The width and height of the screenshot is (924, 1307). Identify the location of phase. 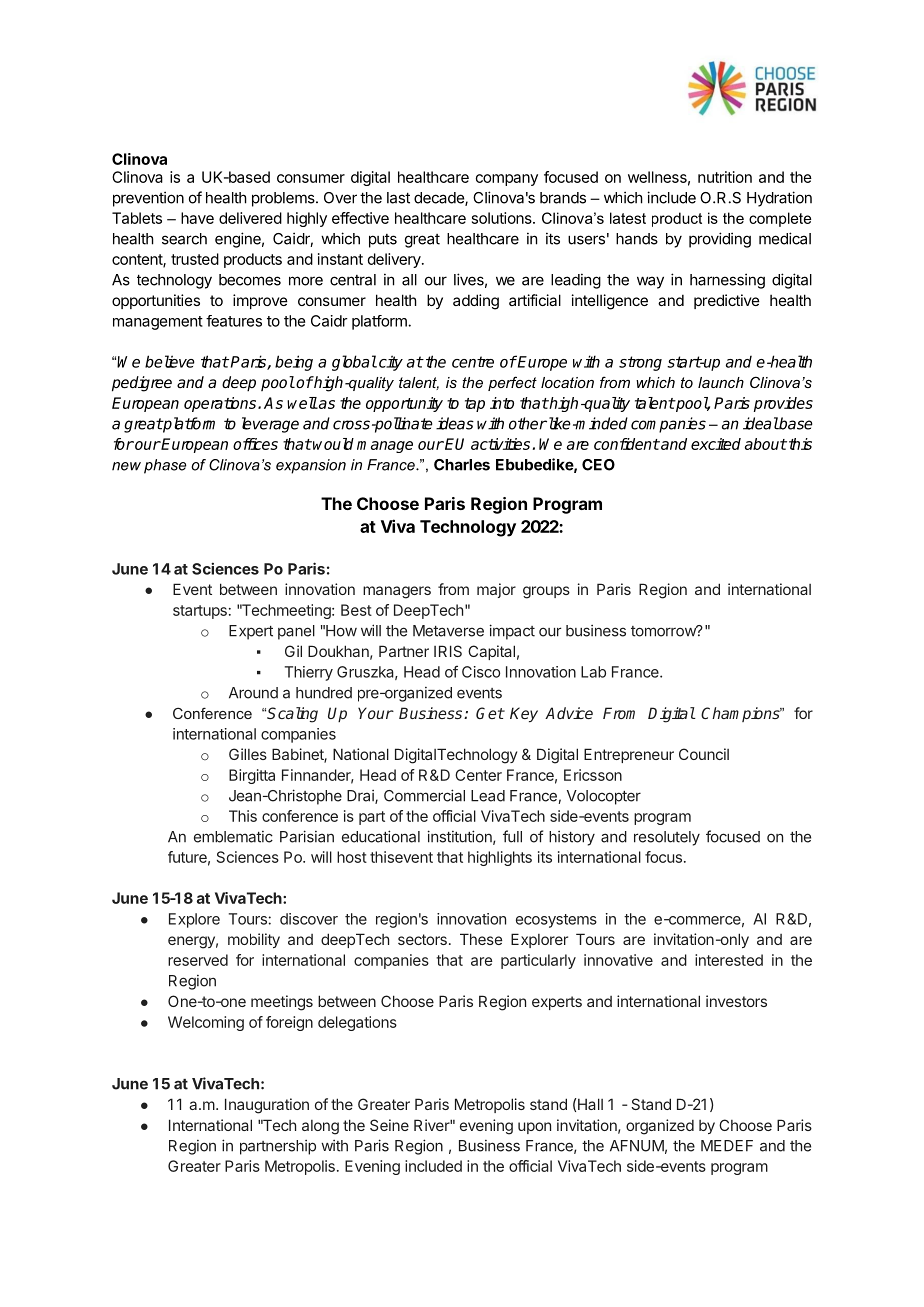
(165, 466).
